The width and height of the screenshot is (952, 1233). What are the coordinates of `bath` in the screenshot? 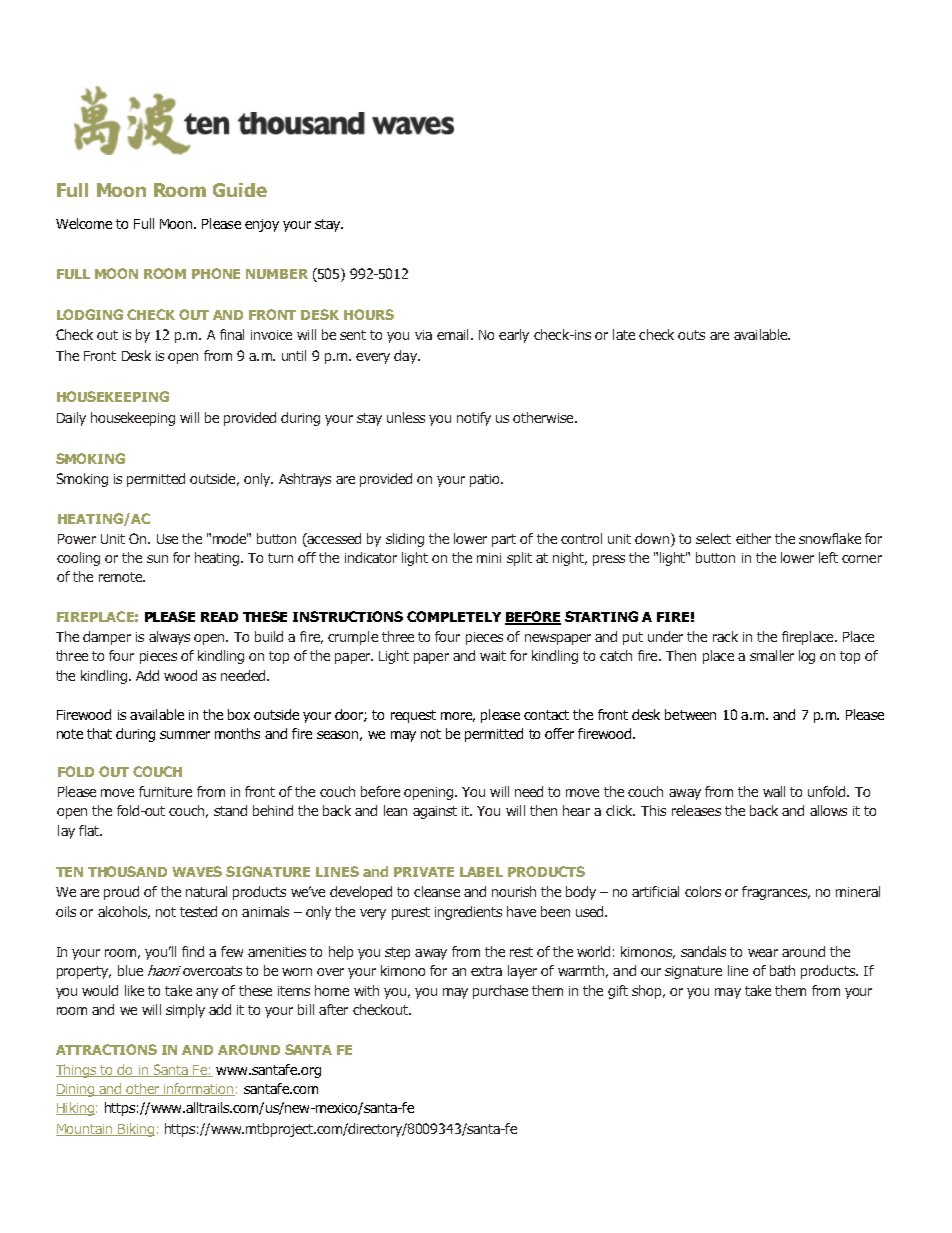 It's located at (782, 970).
